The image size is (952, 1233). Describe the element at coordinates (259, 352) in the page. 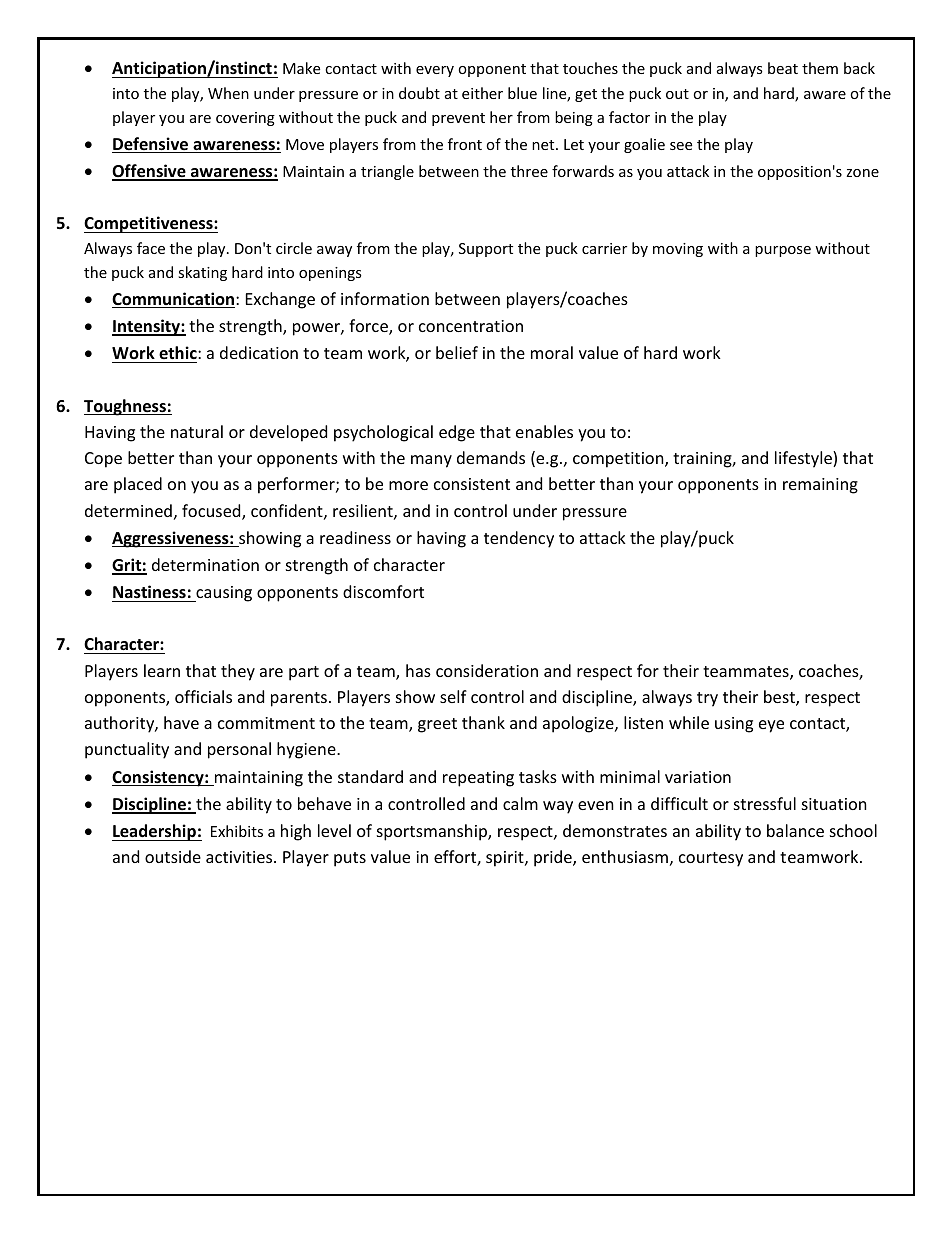

I see `dedication` at that location.
